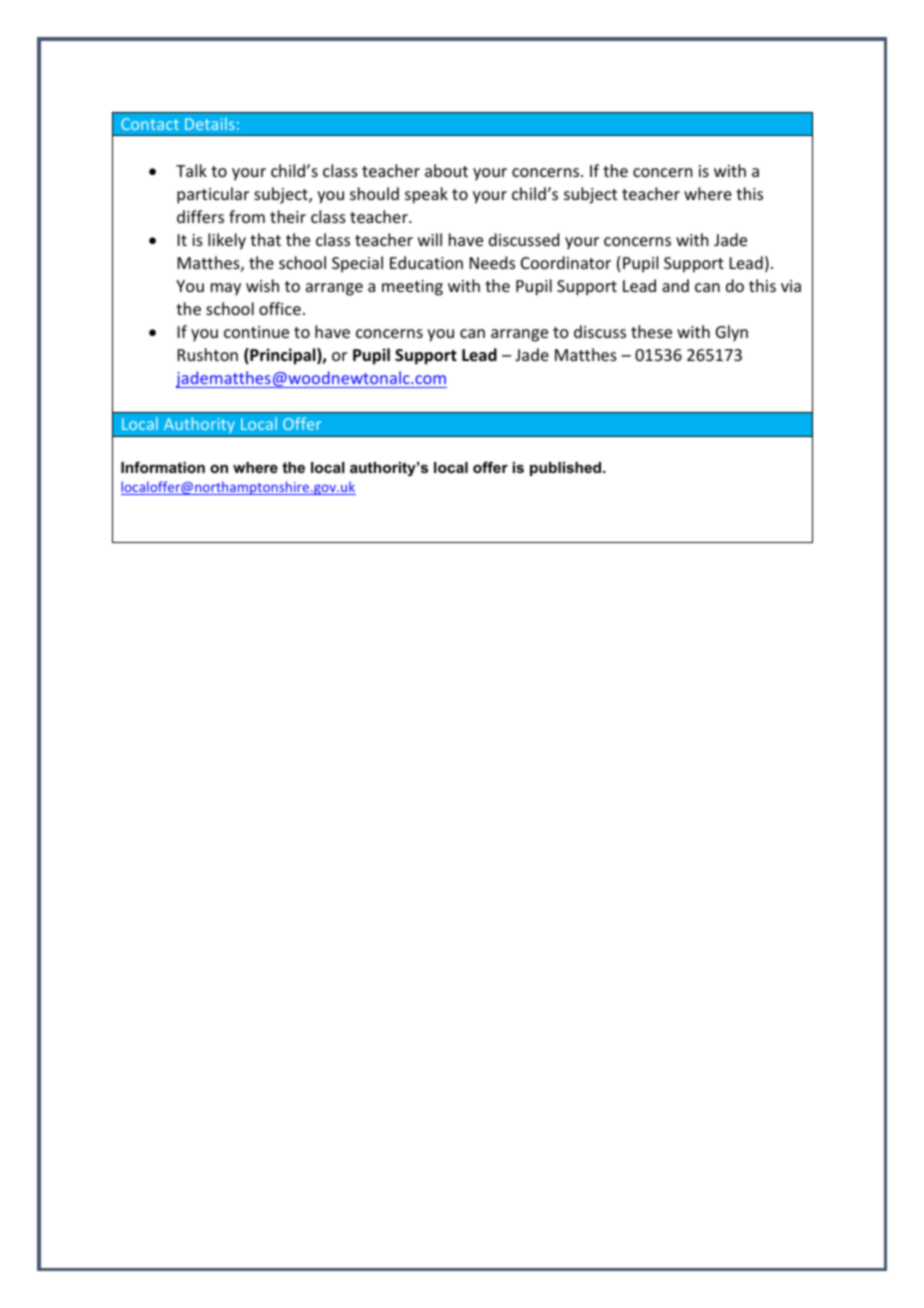 The height and width of the image is (1308, 924). What do you see at coordinates (374, 193) in the image?
I see `should` at bounding box center [374, 193].
